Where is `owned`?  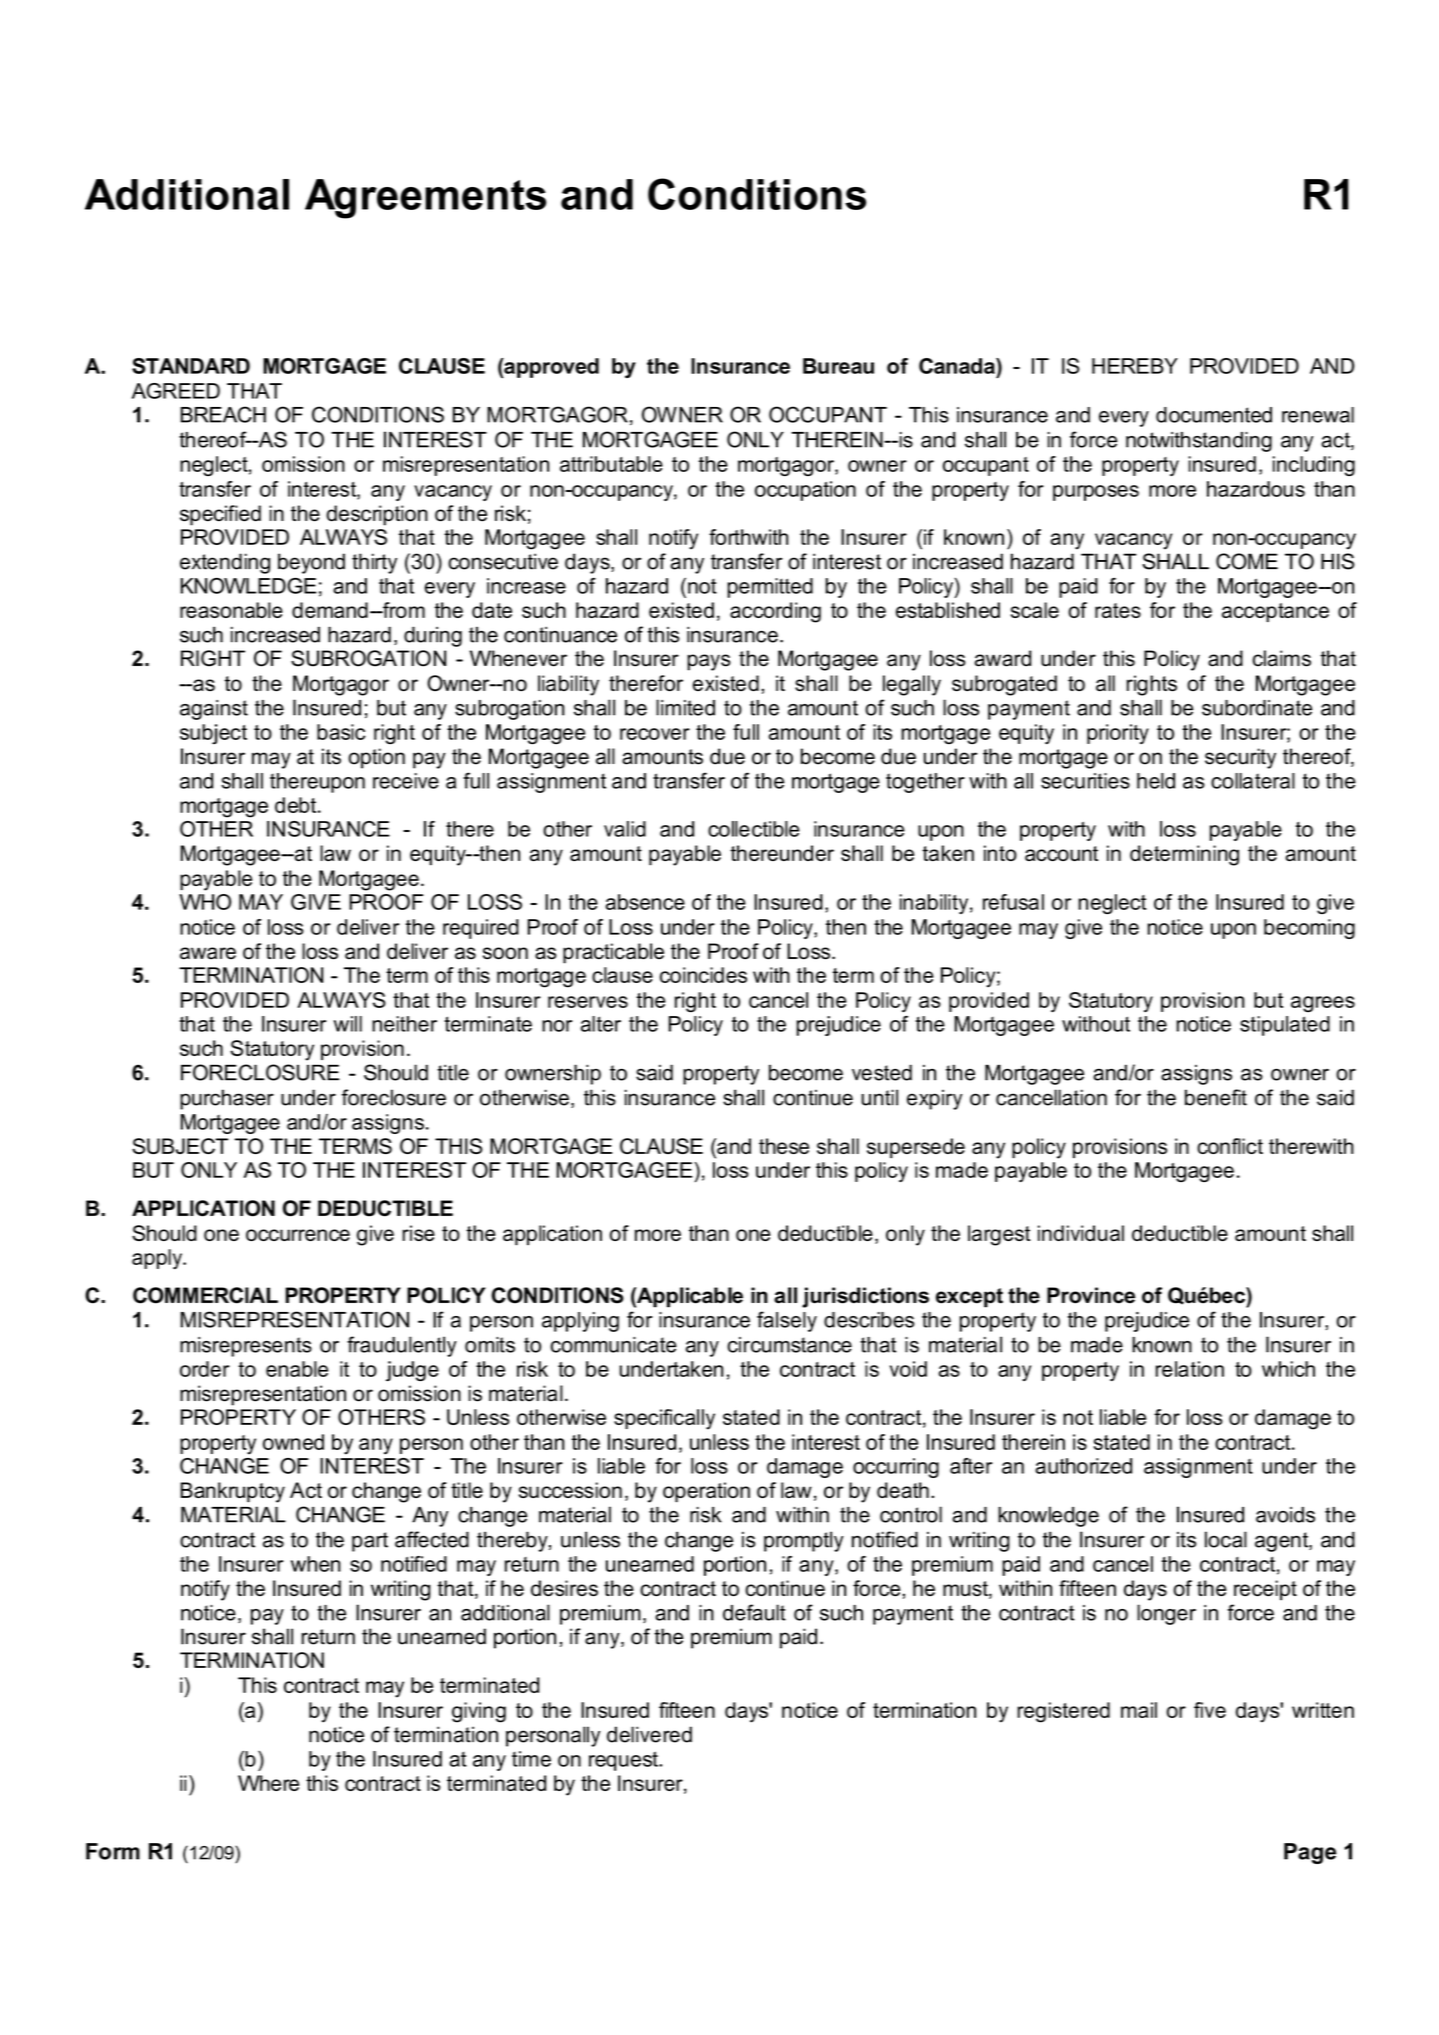 owned is located at coordinates (293, 1442).
